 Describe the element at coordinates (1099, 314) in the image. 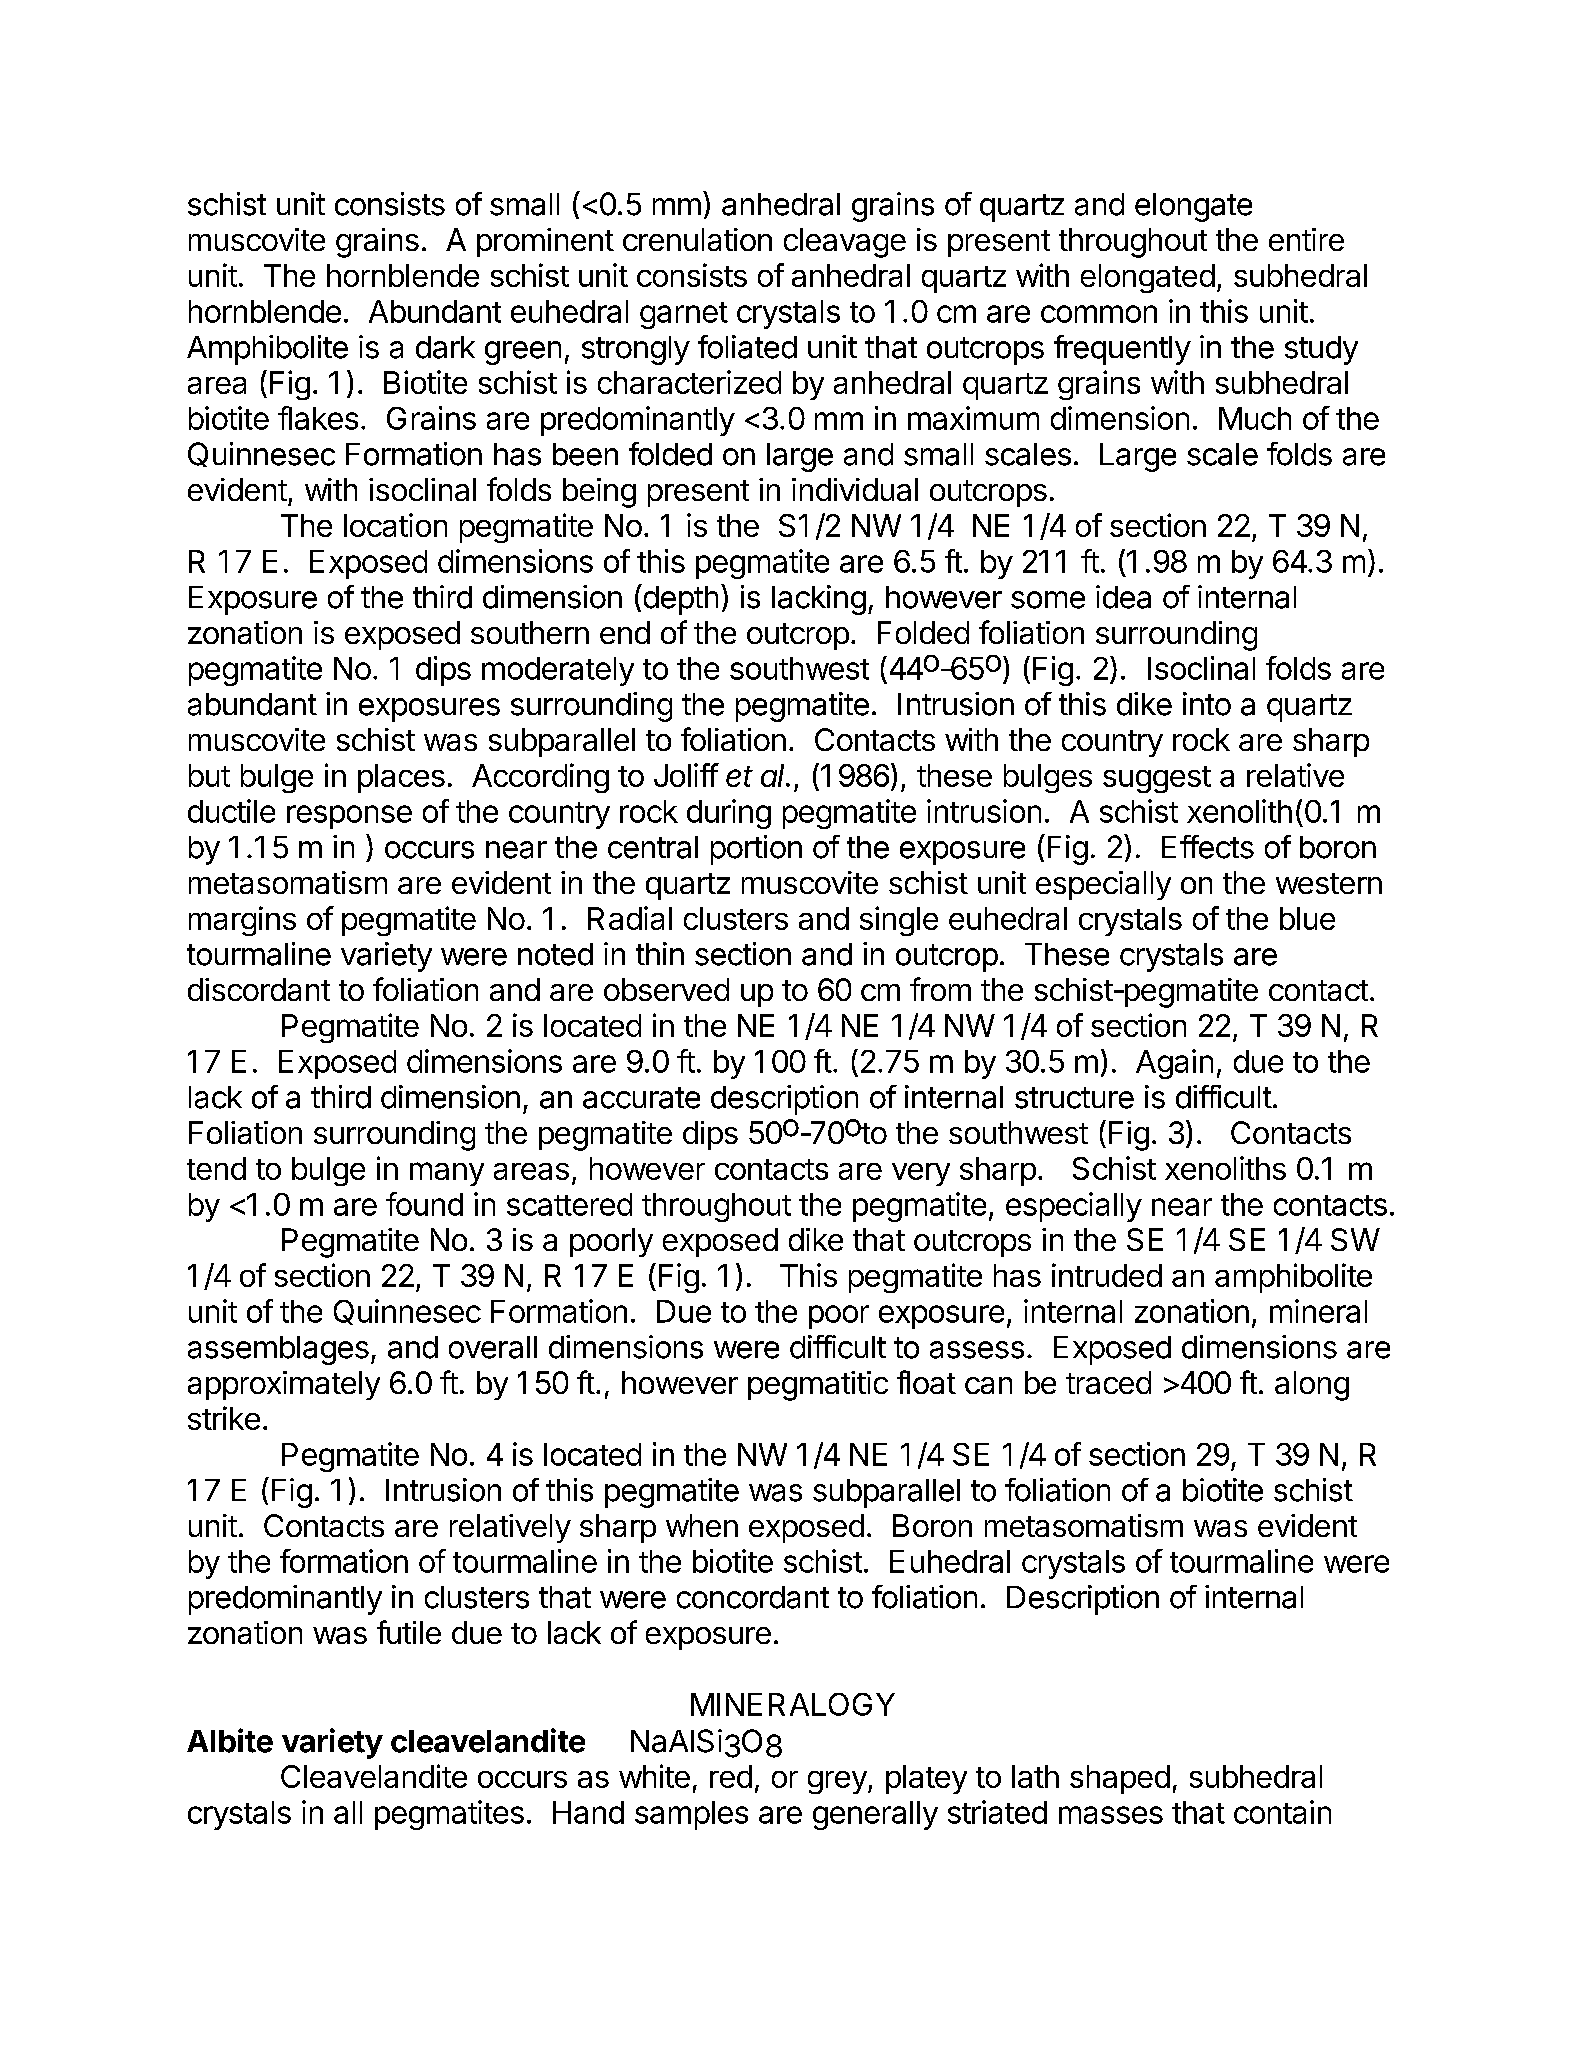

I see `common` at that location.
